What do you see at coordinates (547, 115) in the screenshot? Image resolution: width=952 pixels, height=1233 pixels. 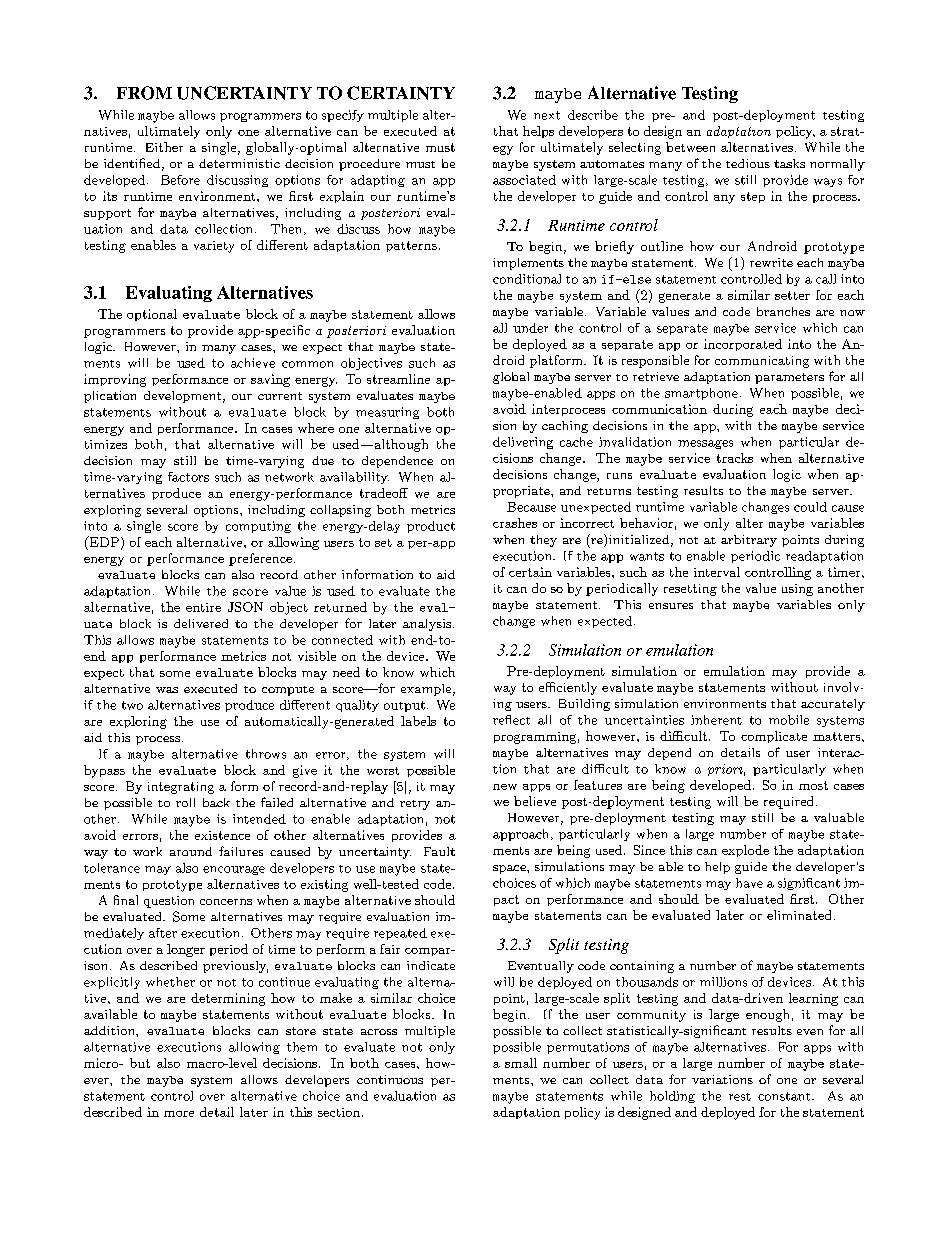 I see `next` at bounding box center [547, 115].
